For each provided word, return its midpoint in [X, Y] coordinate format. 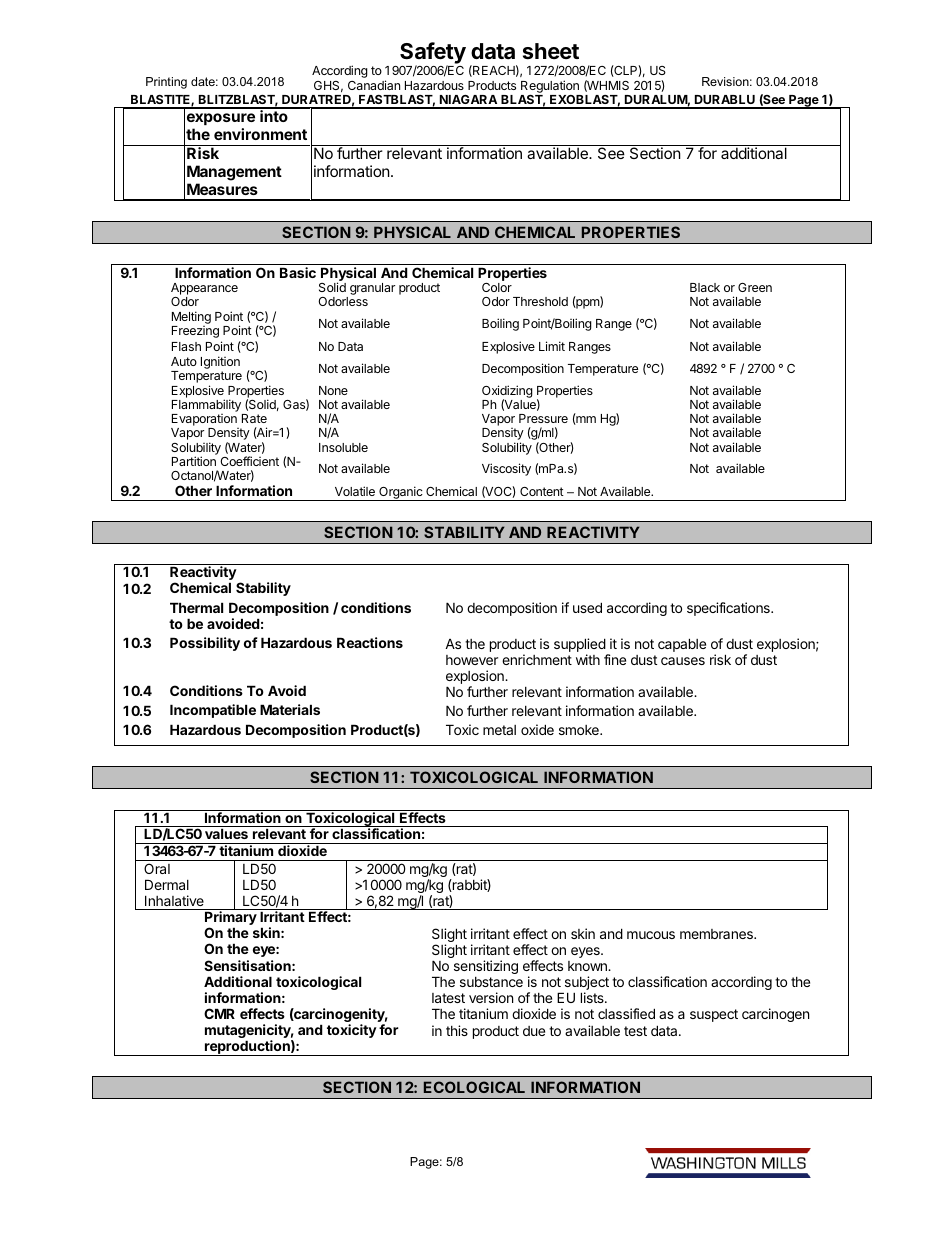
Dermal [167, 884]
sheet [551, 51]
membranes [717, 934]
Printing [166, 83]
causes [683, 661]
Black [705, 287]
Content [542, 491]
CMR [219, 1013]
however [472, 660]
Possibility [205, 644]
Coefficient [249, 461]
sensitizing [486, 967]
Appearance [204, 290]
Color [497, 287]
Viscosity [506, 469]
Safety [433, 54]
